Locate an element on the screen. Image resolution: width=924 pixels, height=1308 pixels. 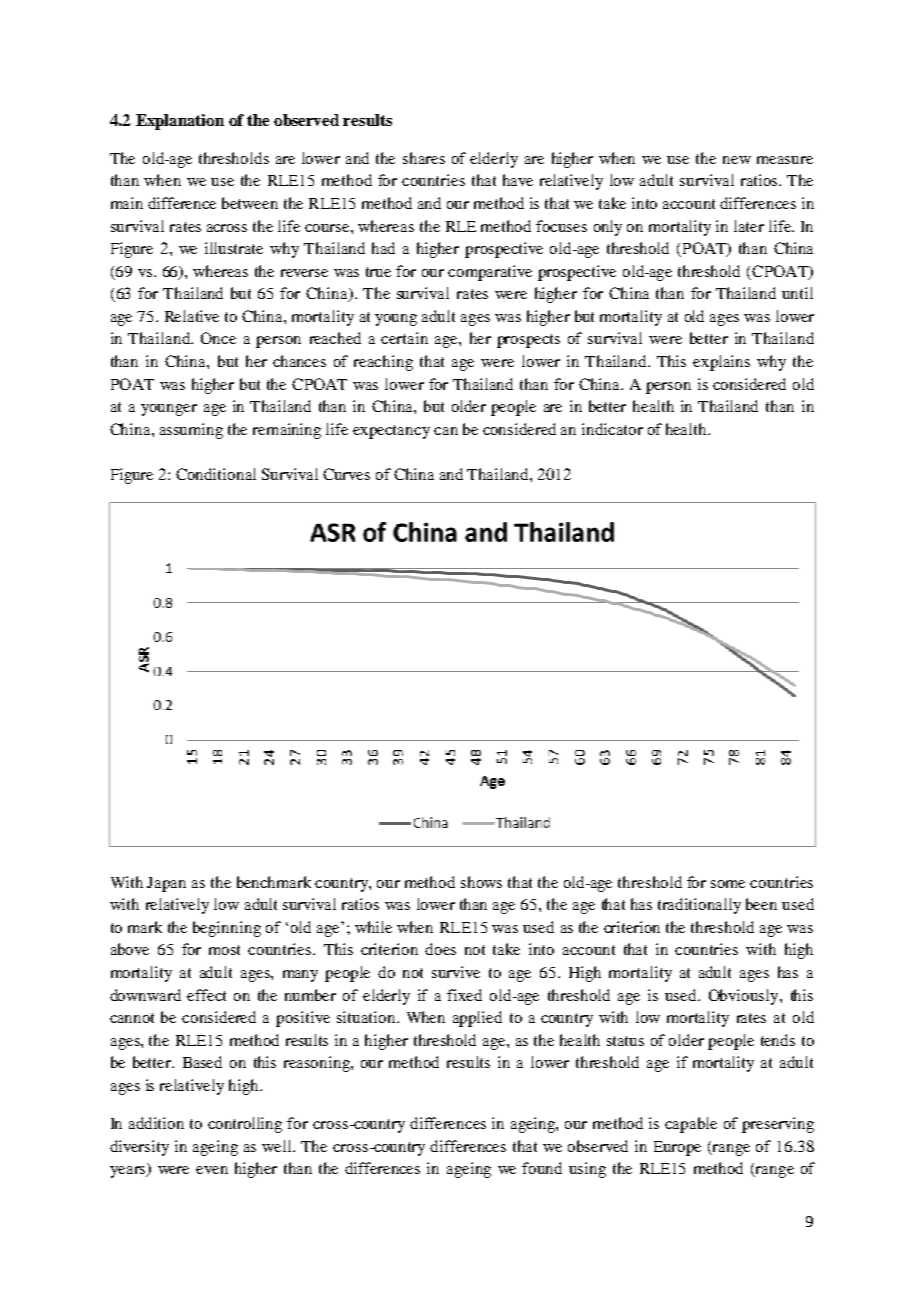
even is located at coordinates (212, 1170).
